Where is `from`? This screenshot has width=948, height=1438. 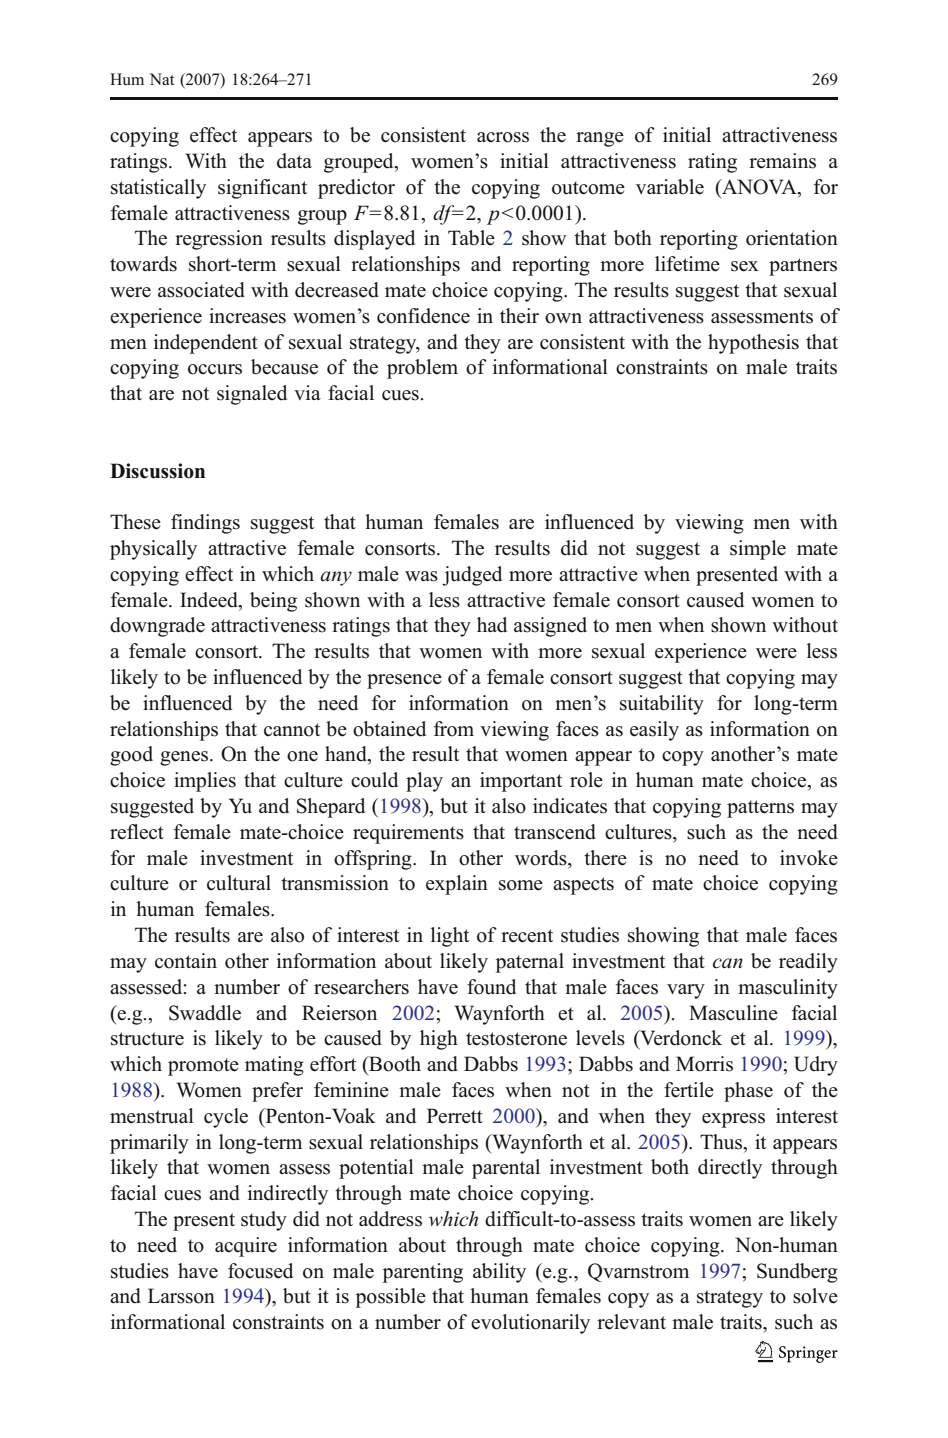
from is located at coordinates (454, 729).
